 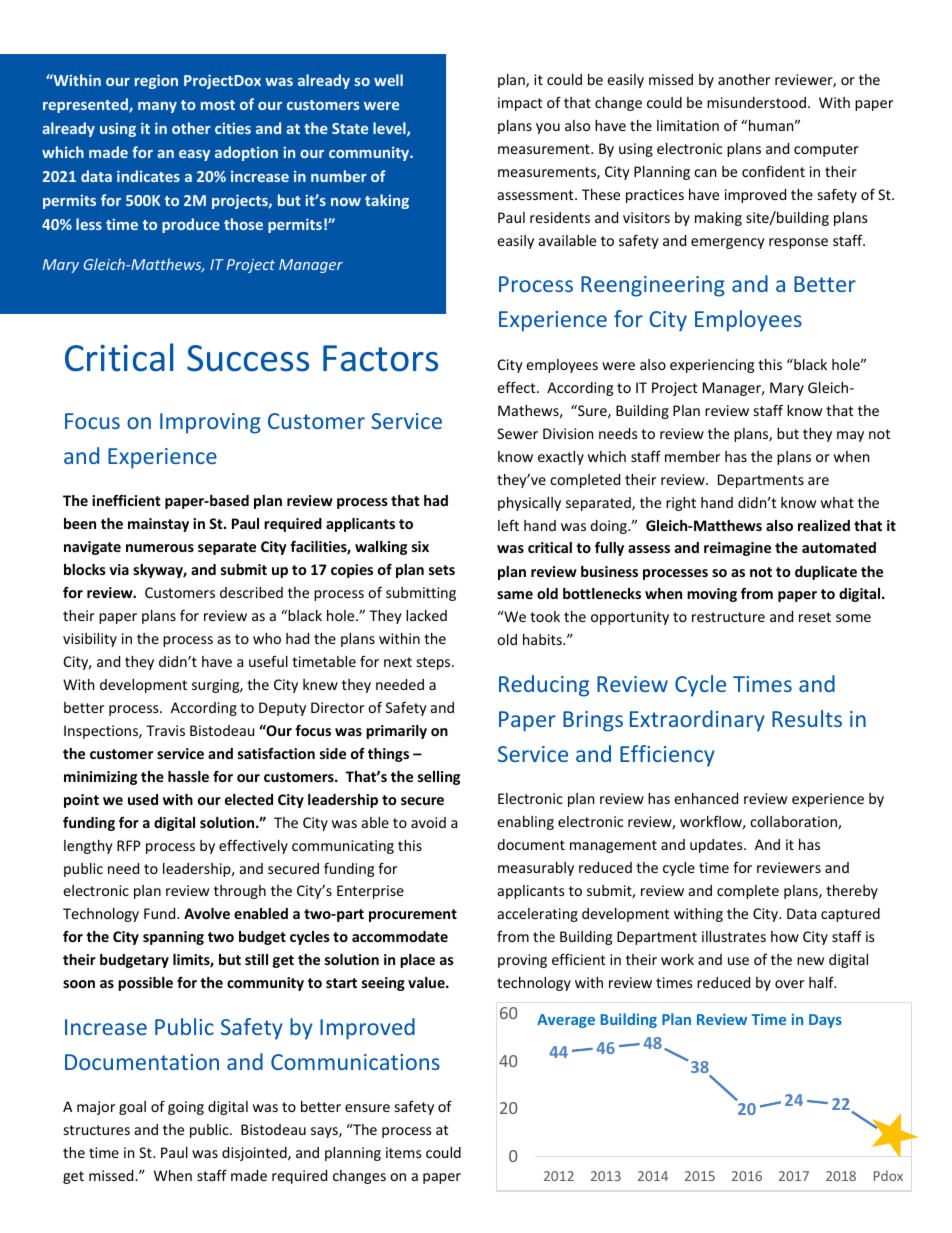 What do you see at coordinates (439, 778) in the screenshot?
I see `selling` at bounding box center [439, 778].
